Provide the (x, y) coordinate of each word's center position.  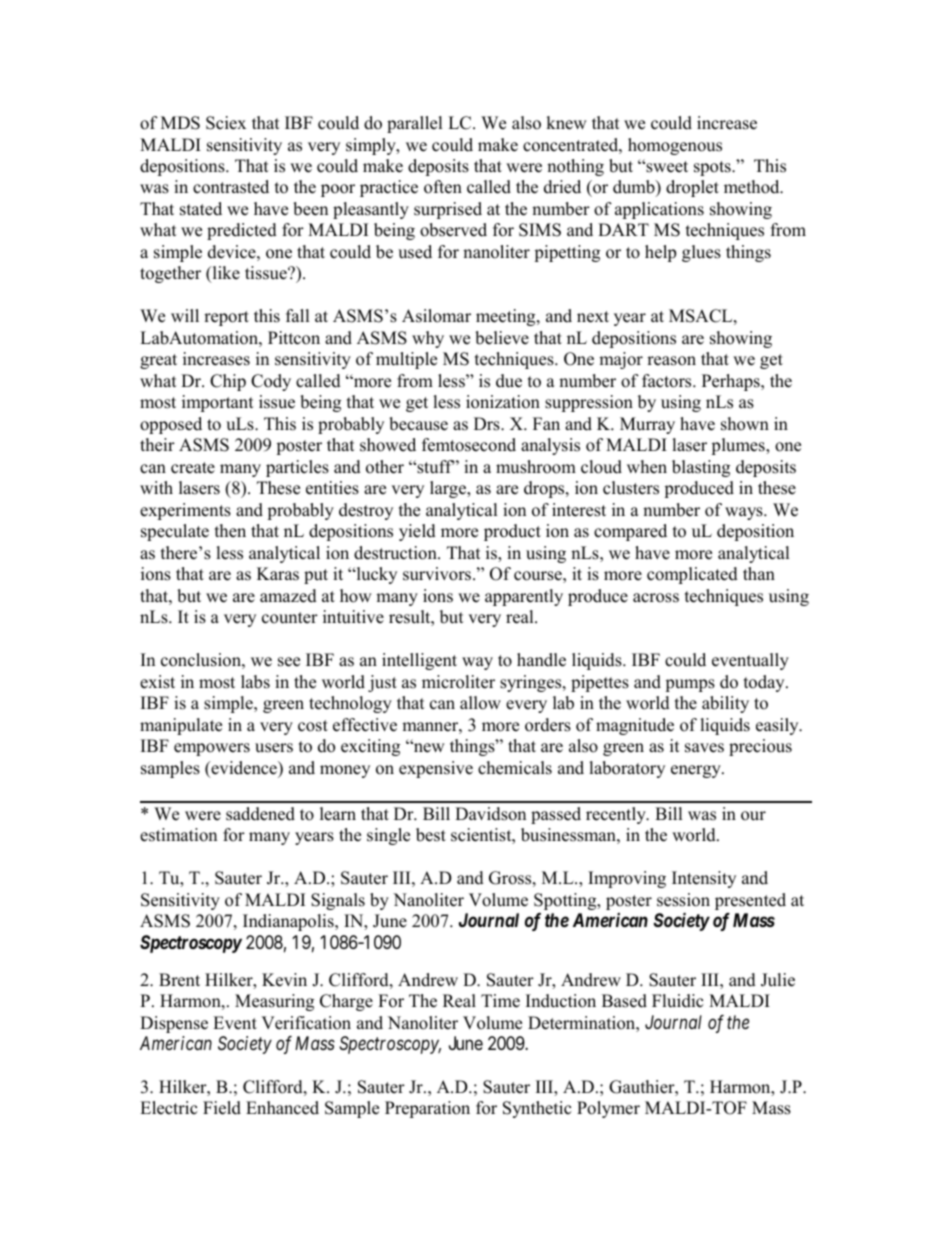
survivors (438, 574)
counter (290, 618)
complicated (692, 575)
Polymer (608, 1109)
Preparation (427, 1109)
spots (713, 168)
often (443, 187)
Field (222, 1108)
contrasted (231, 187)
